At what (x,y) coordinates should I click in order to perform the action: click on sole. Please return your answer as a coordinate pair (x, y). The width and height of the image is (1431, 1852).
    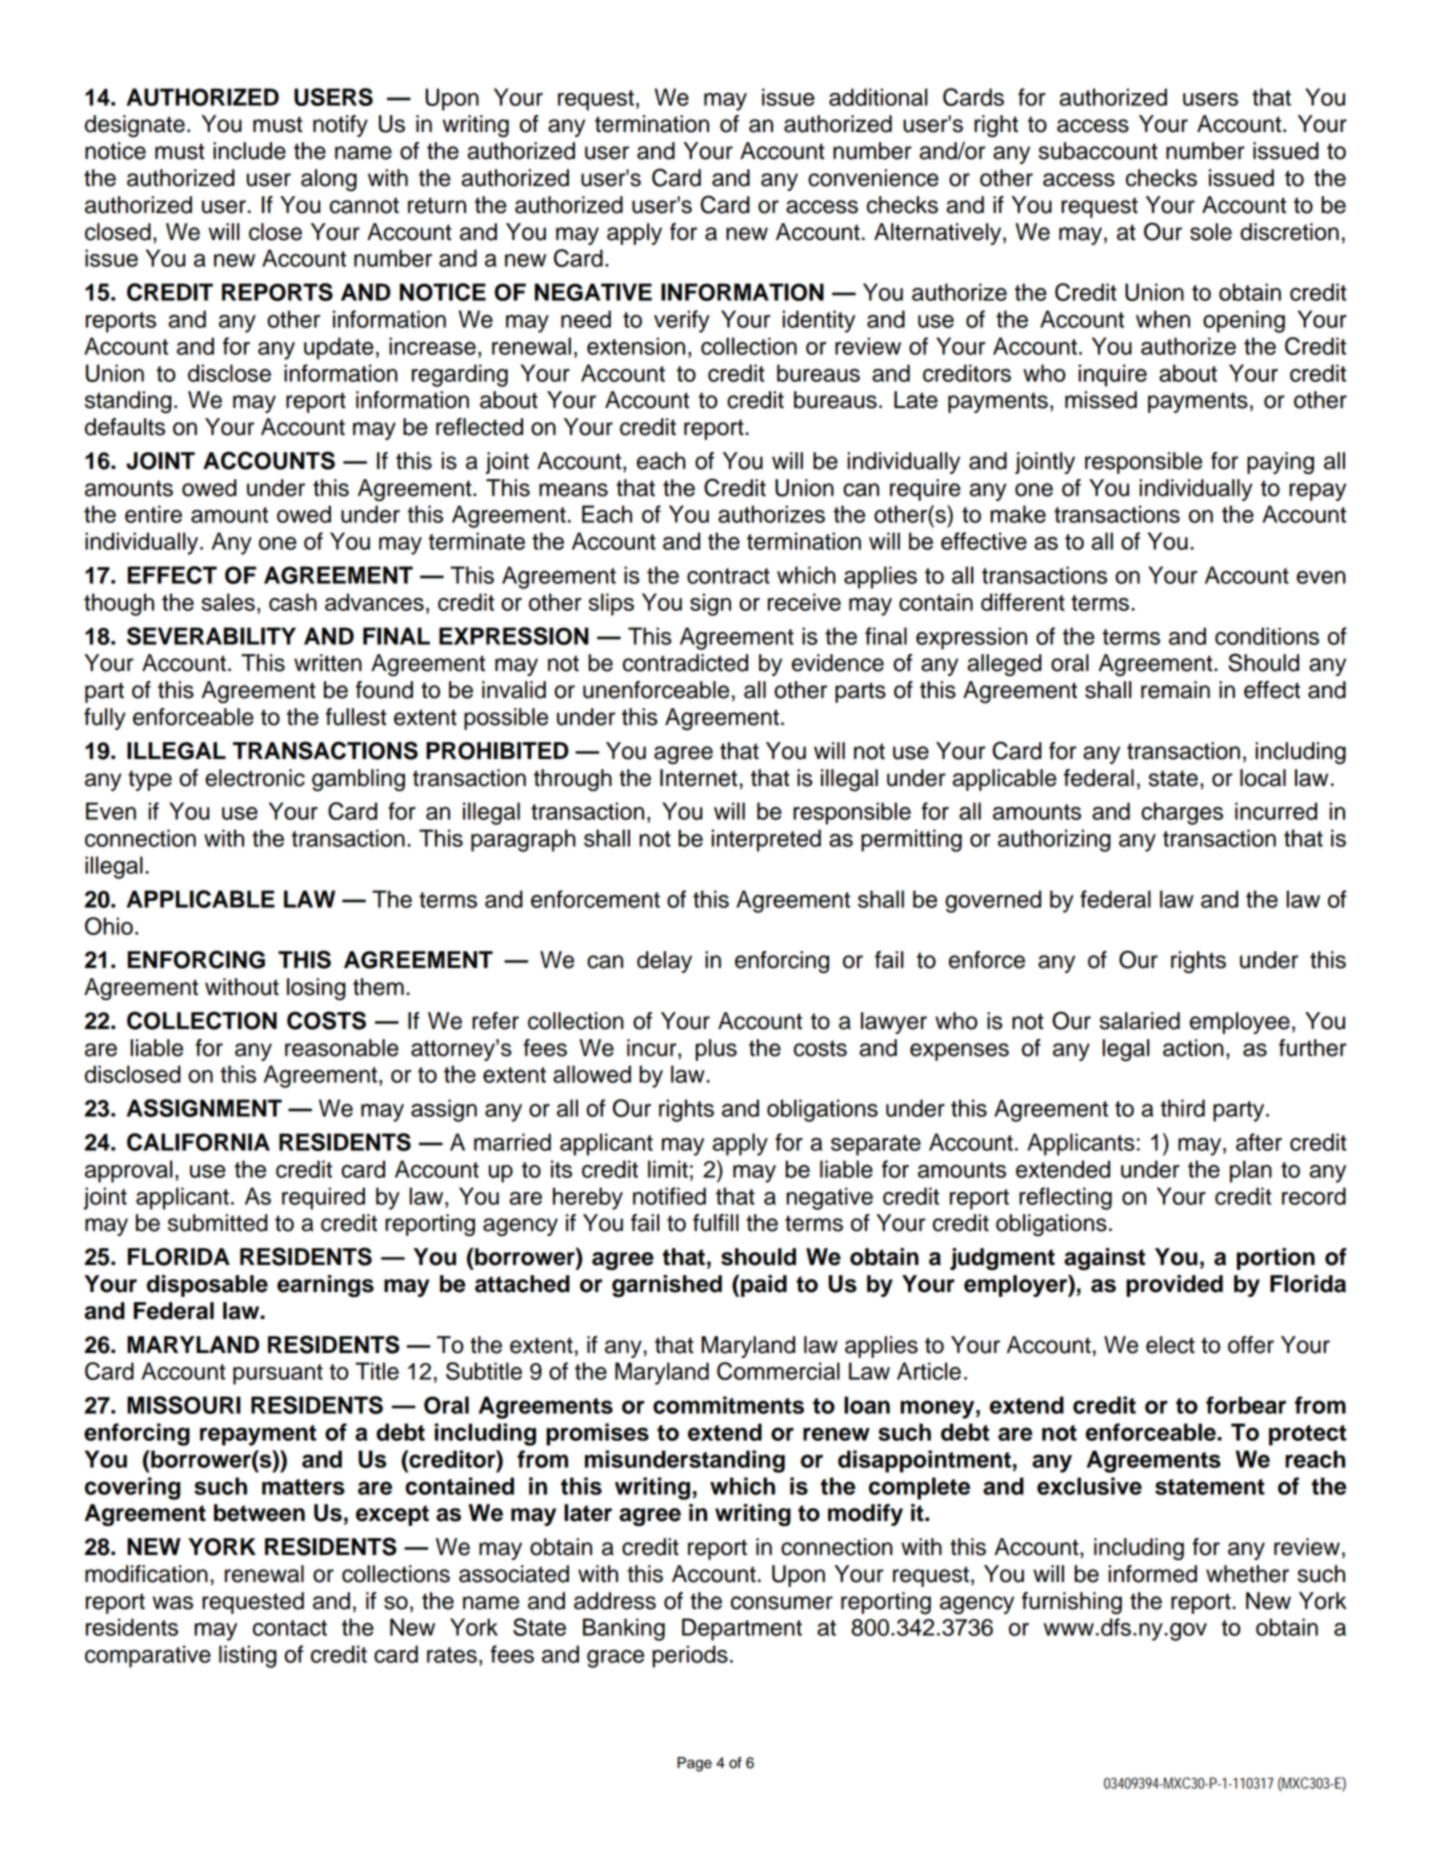
    Looking at the image, I should click on (1211, 232).
